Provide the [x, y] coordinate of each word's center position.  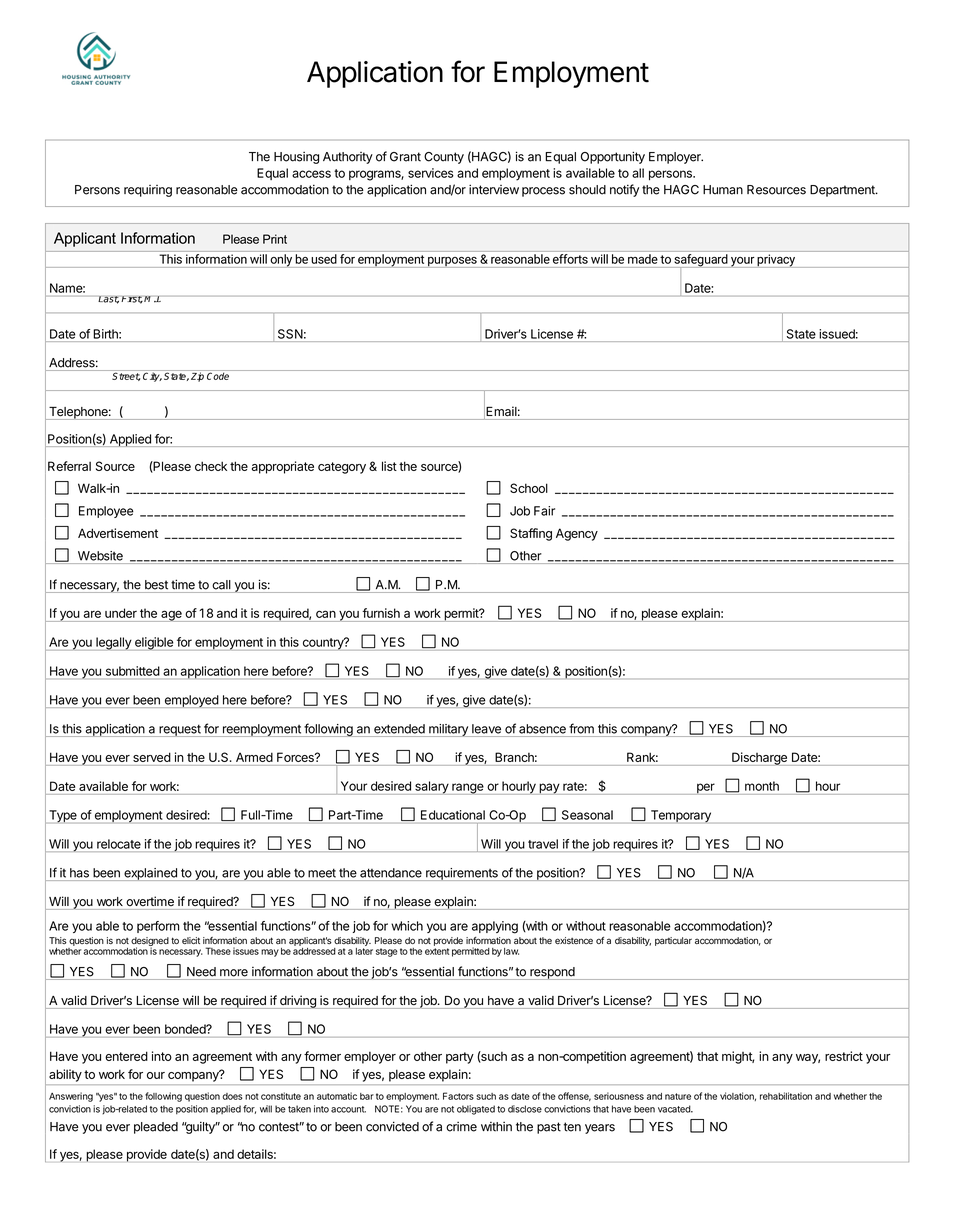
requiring [148, 191]
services [431, 173]
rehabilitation [786, 1096]
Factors [458, 1096]
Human [723, 190]
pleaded [156, 1128]
